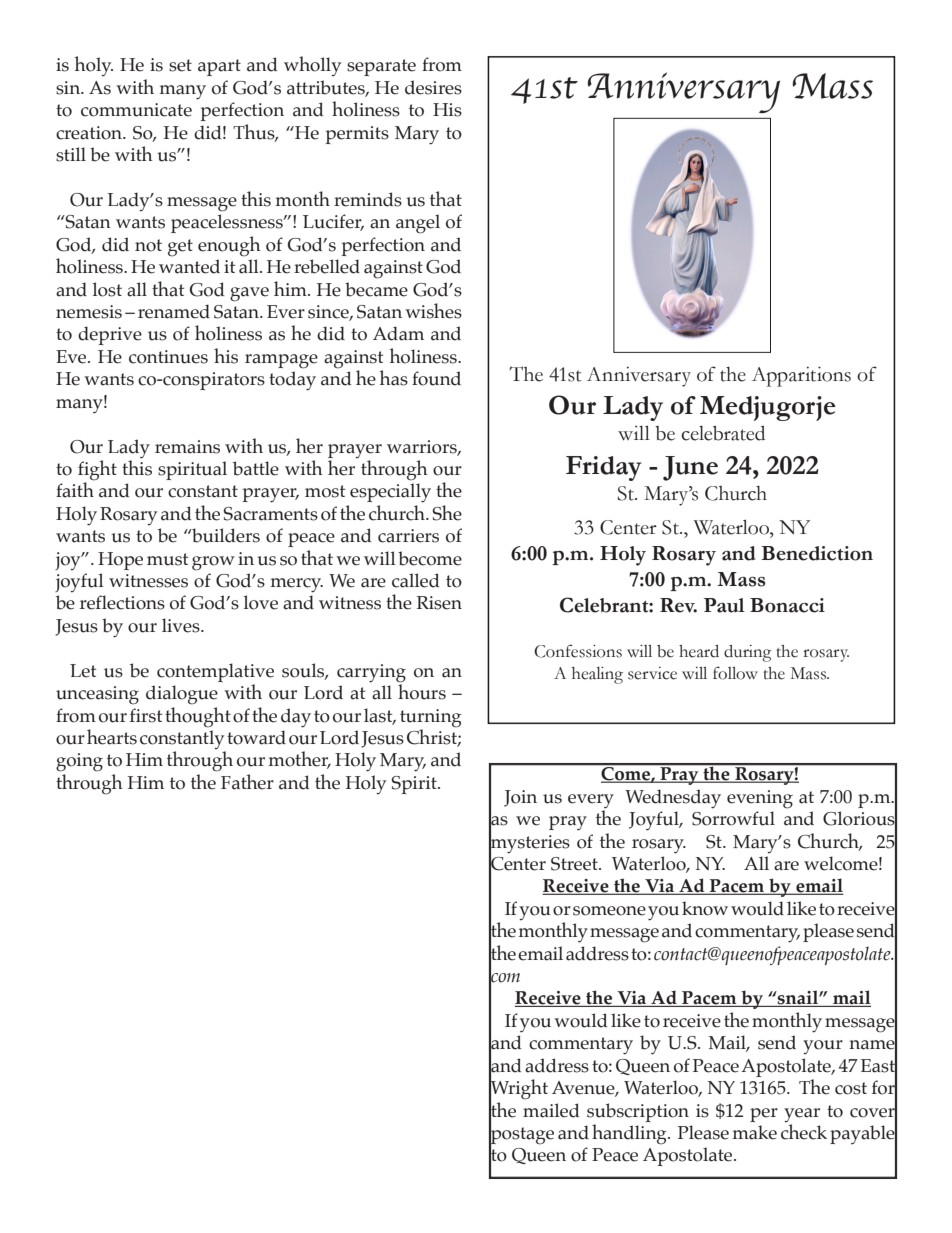 Image resolution: width=952 pixels, height=1233 pixels. I want to click on Apparitions, so click(801, 376).
